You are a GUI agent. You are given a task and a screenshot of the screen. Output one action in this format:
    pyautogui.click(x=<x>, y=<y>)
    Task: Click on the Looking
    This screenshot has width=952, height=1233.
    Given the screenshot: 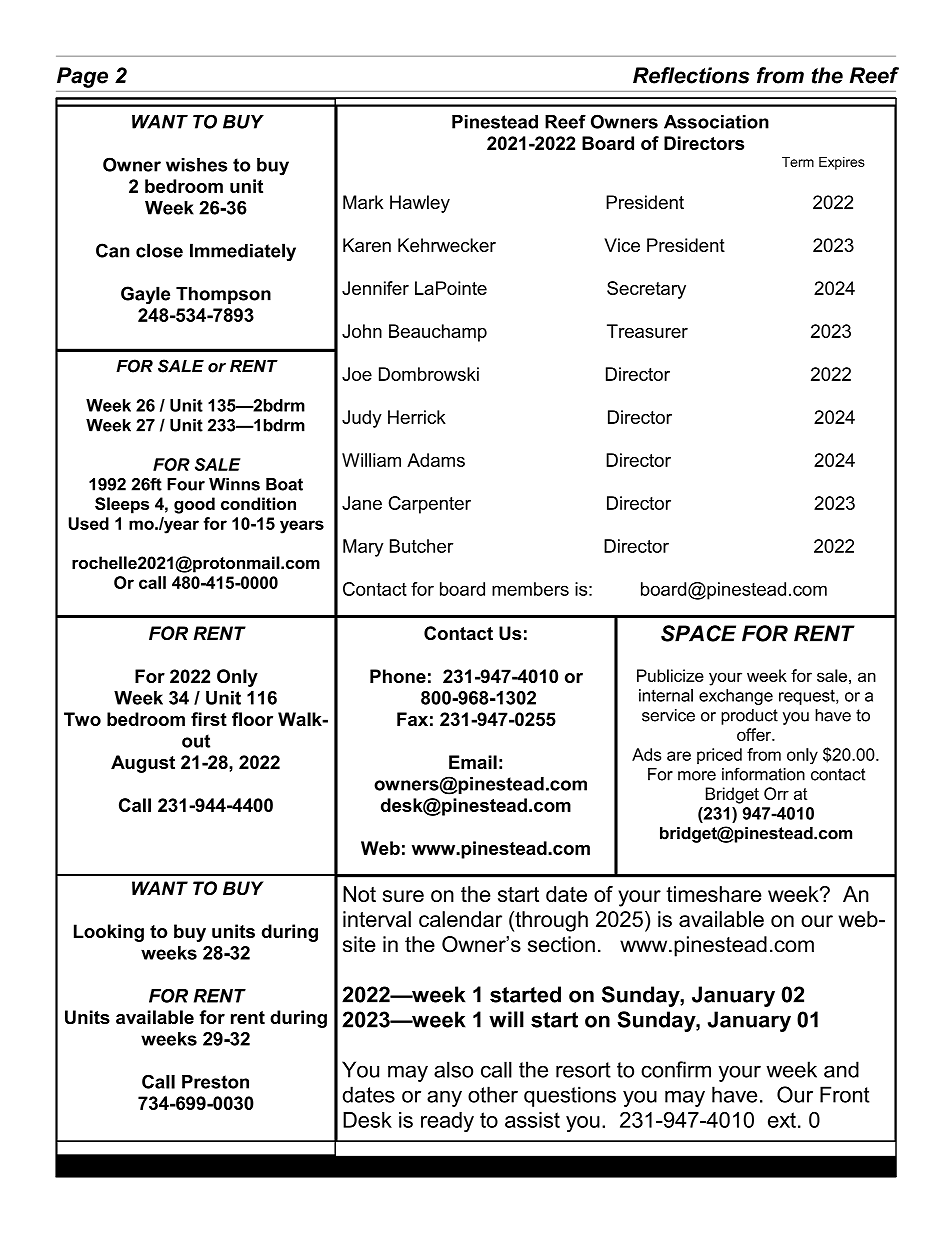 What is the action you would take?
    pyautogui.click(x=109, y=933)
